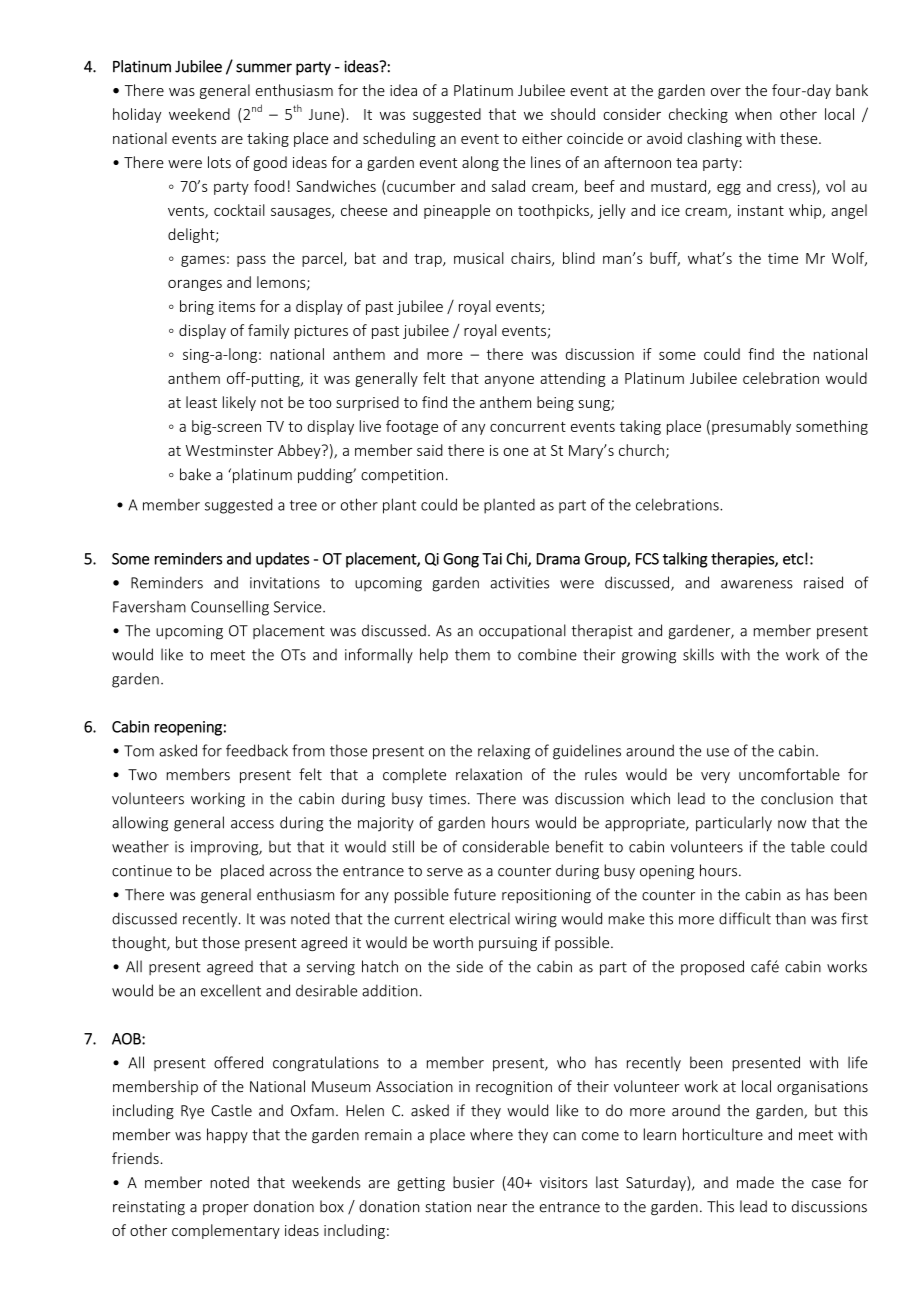 The width and height of the screenshot is (924, 1308). I want to click on occupational, so click(522, 632).
